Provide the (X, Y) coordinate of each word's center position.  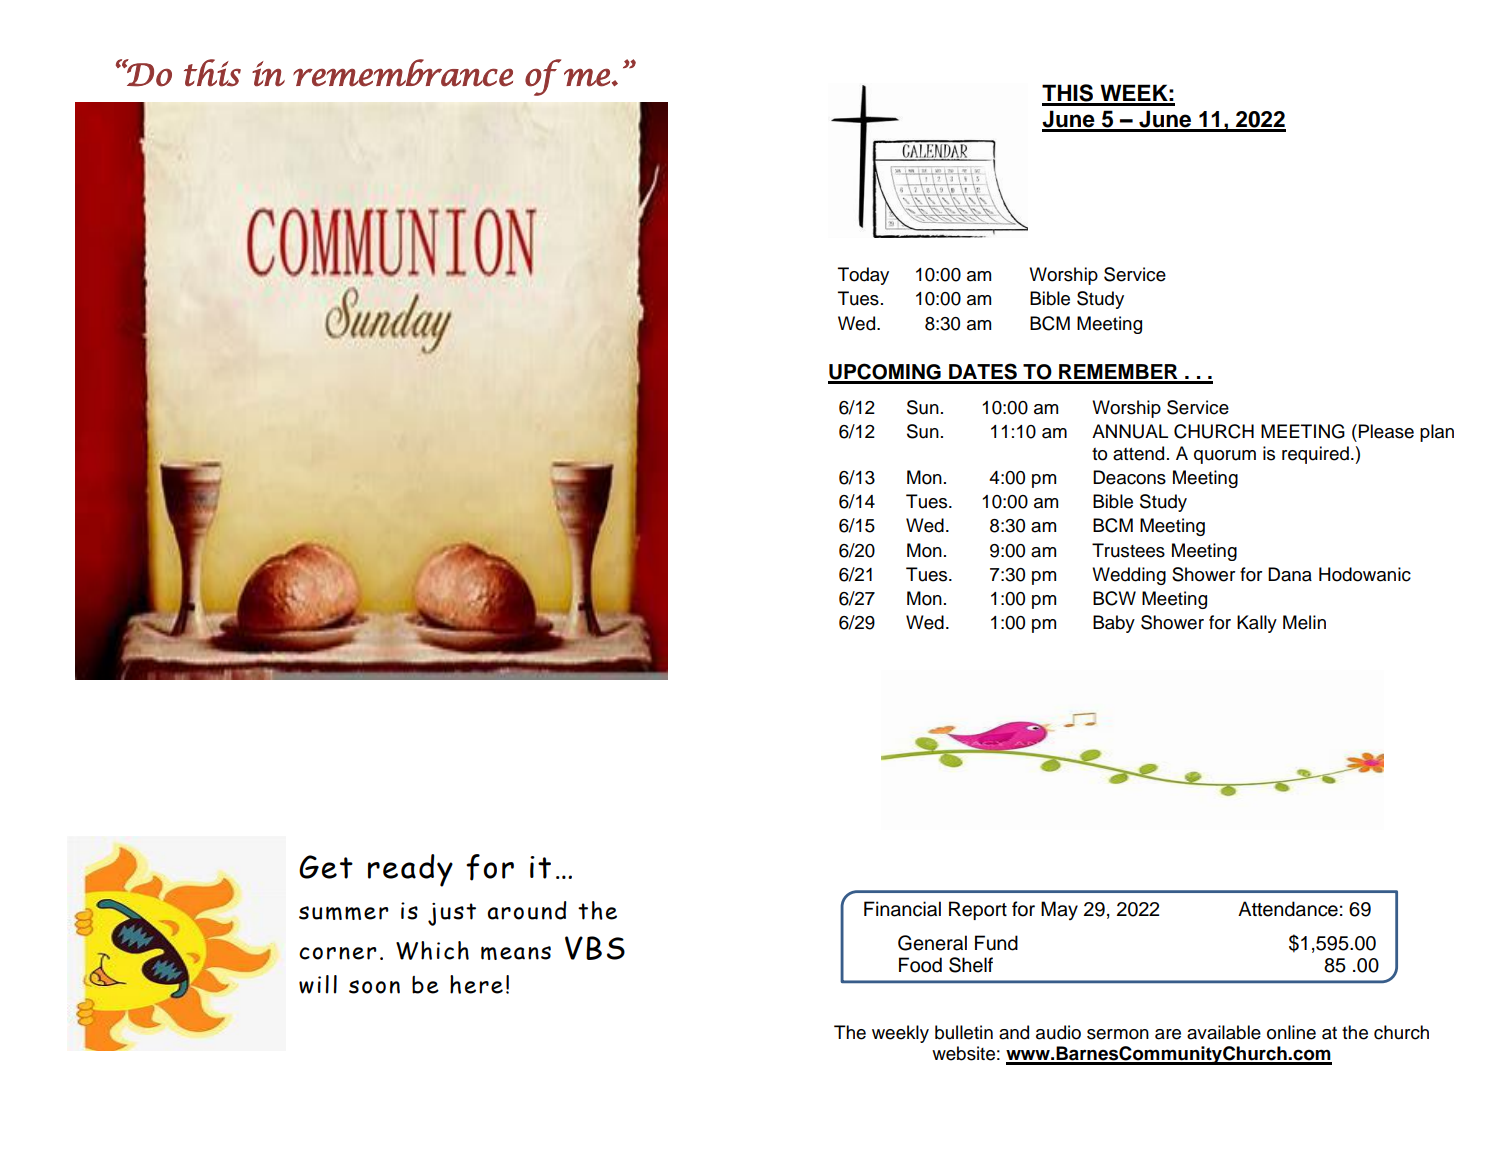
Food (920, 965)
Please (1386, 431)
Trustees (1128, 550)
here (476, 984)
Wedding (1129, 576)
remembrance (403, 73)
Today (863, 276)
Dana (1290, 574)
